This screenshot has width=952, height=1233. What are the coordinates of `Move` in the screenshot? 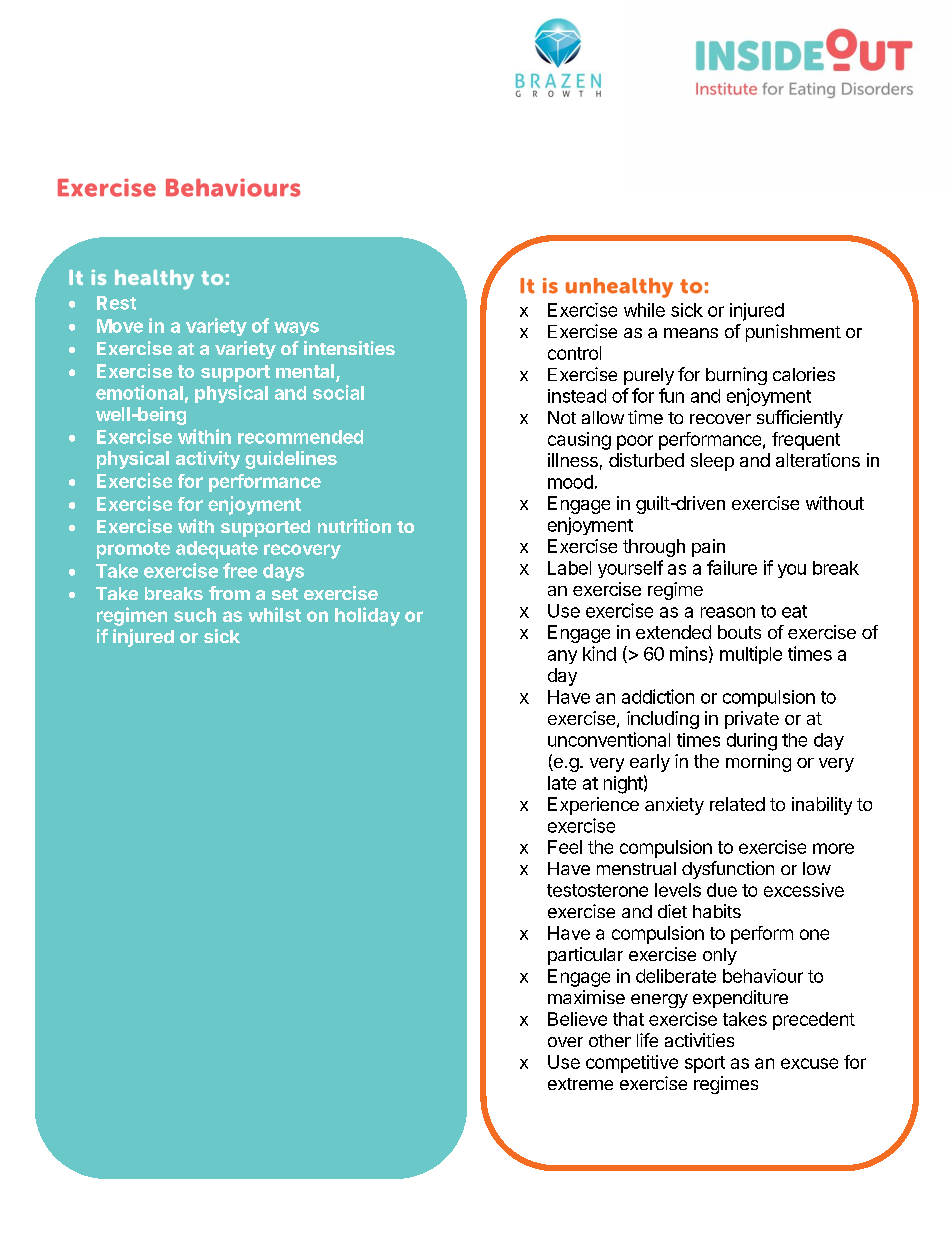 It's located at (120, 326).
